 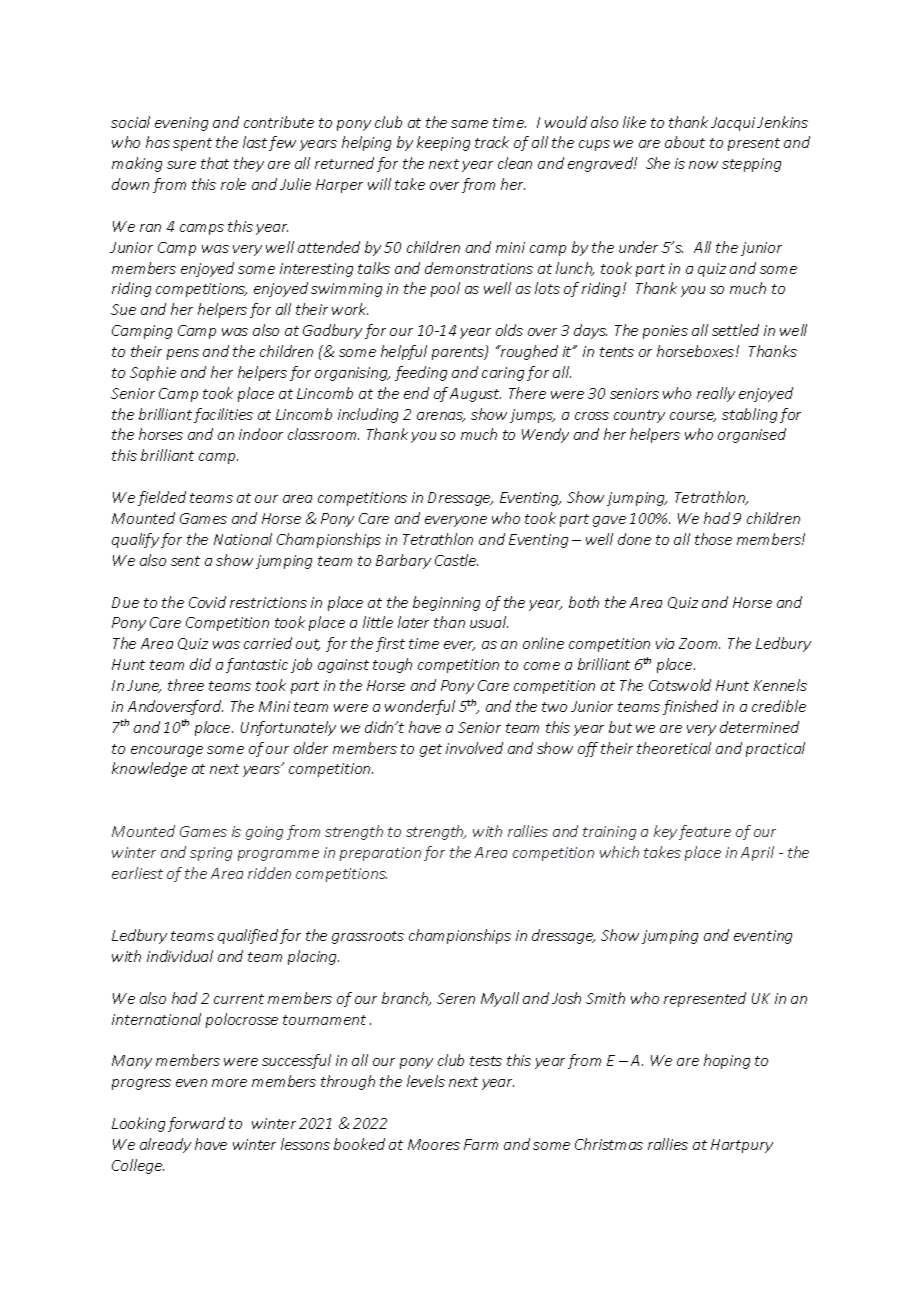 I want to click on spent, so click(x=192, y=144).
